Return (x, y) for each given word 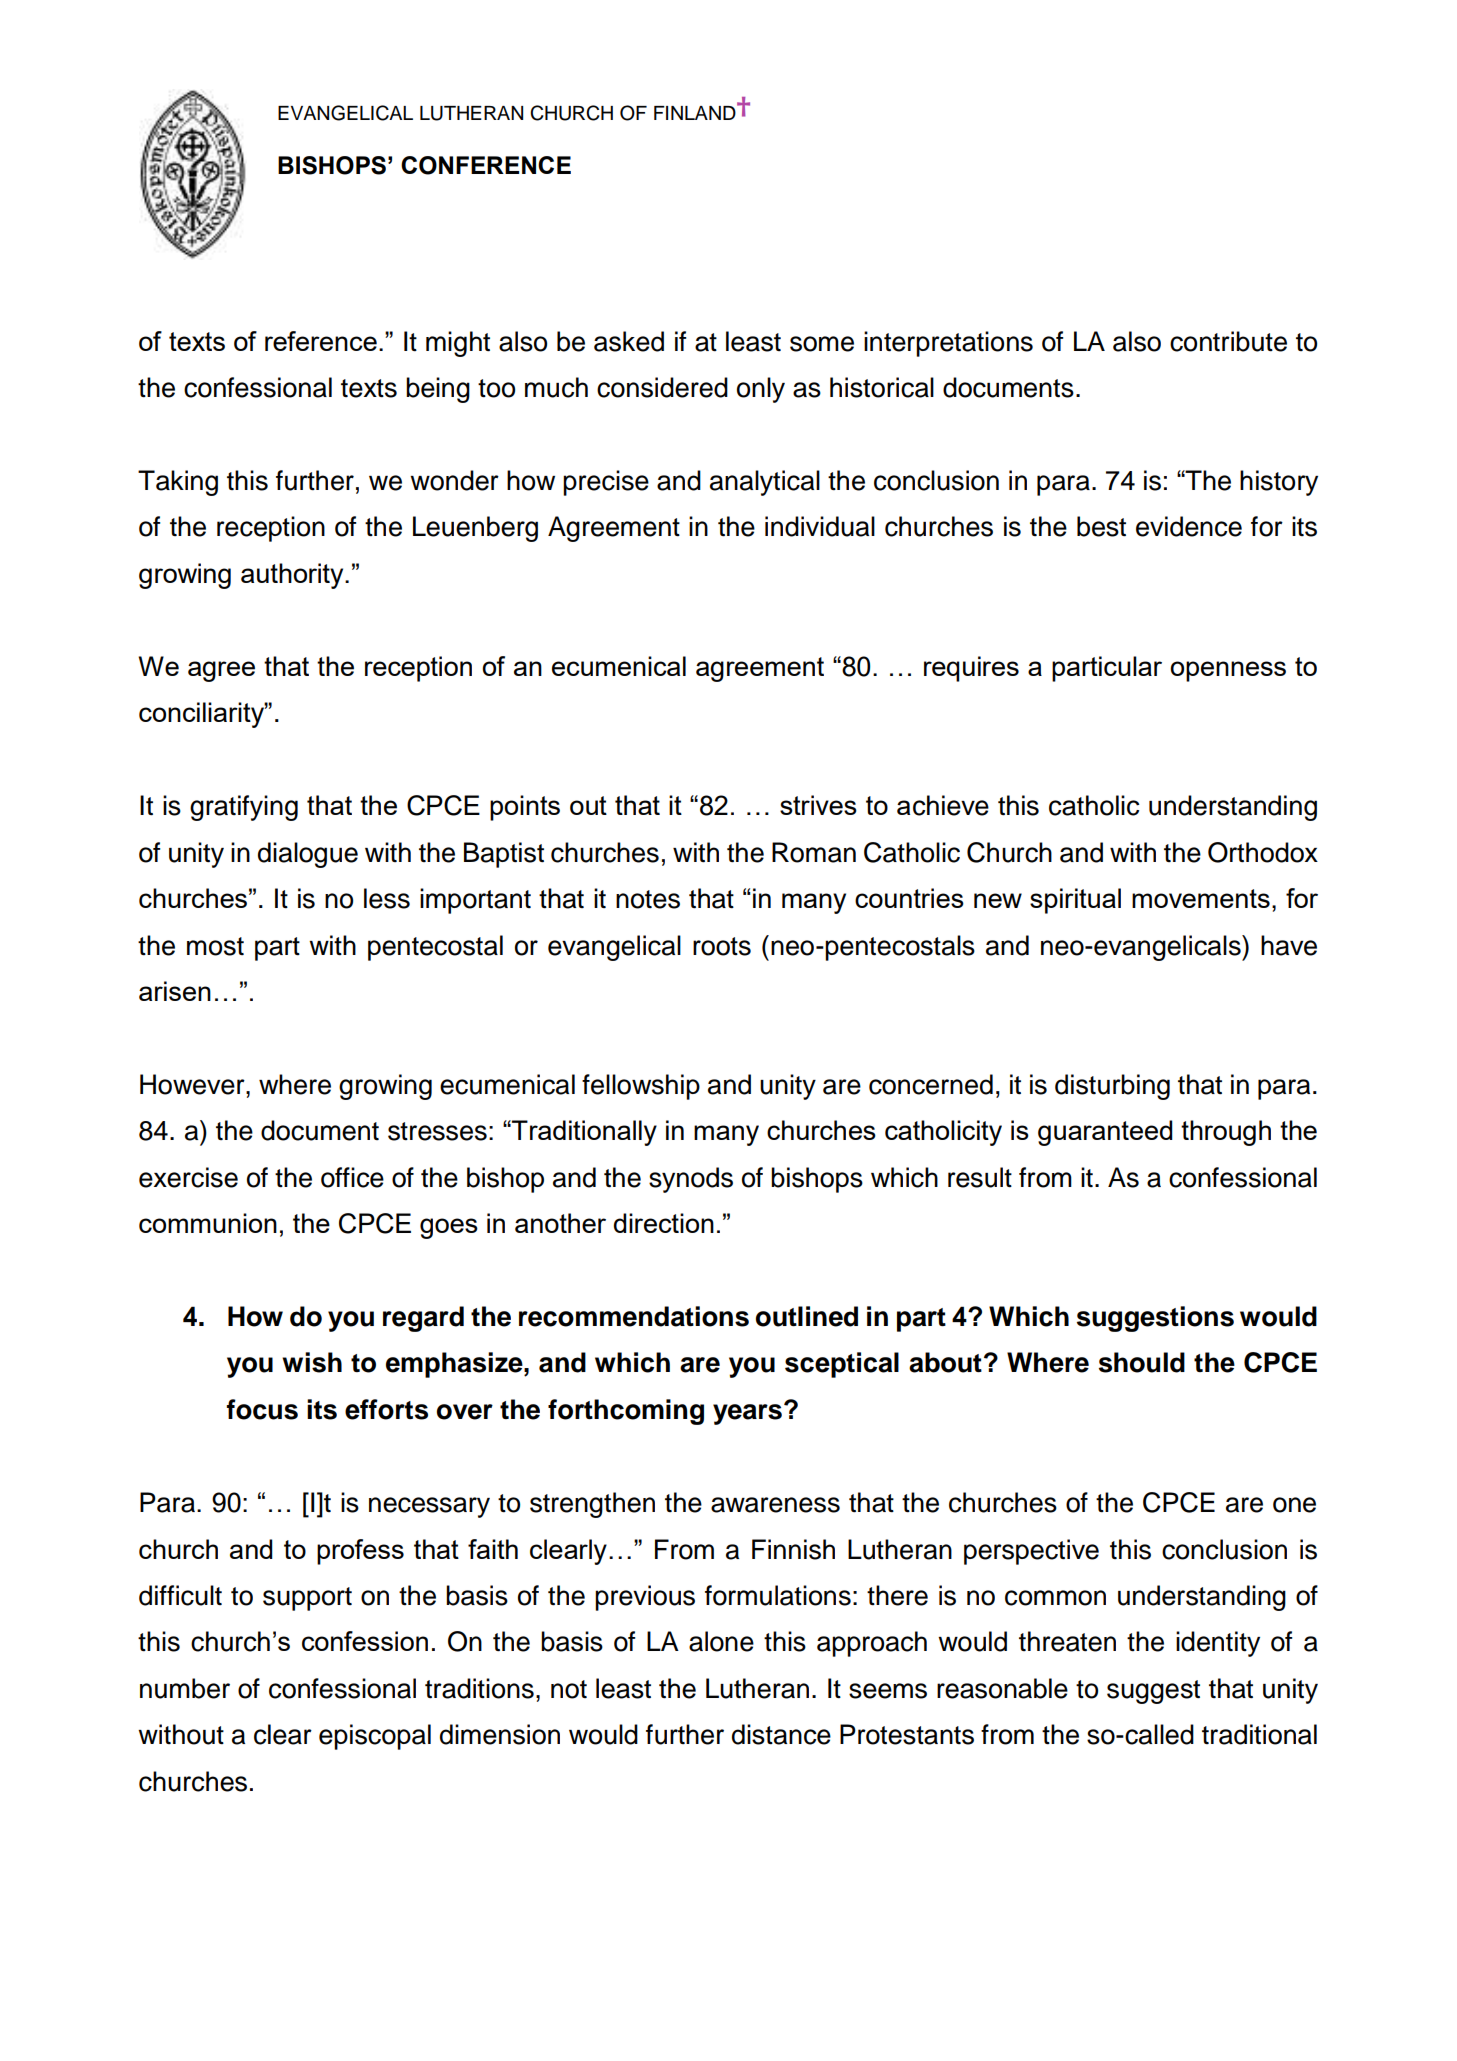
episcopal (375, 1737)
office (352, 1177)
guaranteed (1105, 1133)
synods (691, 1180)
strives (818, 805)
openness (1228, 671)
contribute (1228, 341)
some (822, 344)
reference (321, 341)
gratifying (244, 808)
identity (1218, 1644)
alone (721, 1641)
